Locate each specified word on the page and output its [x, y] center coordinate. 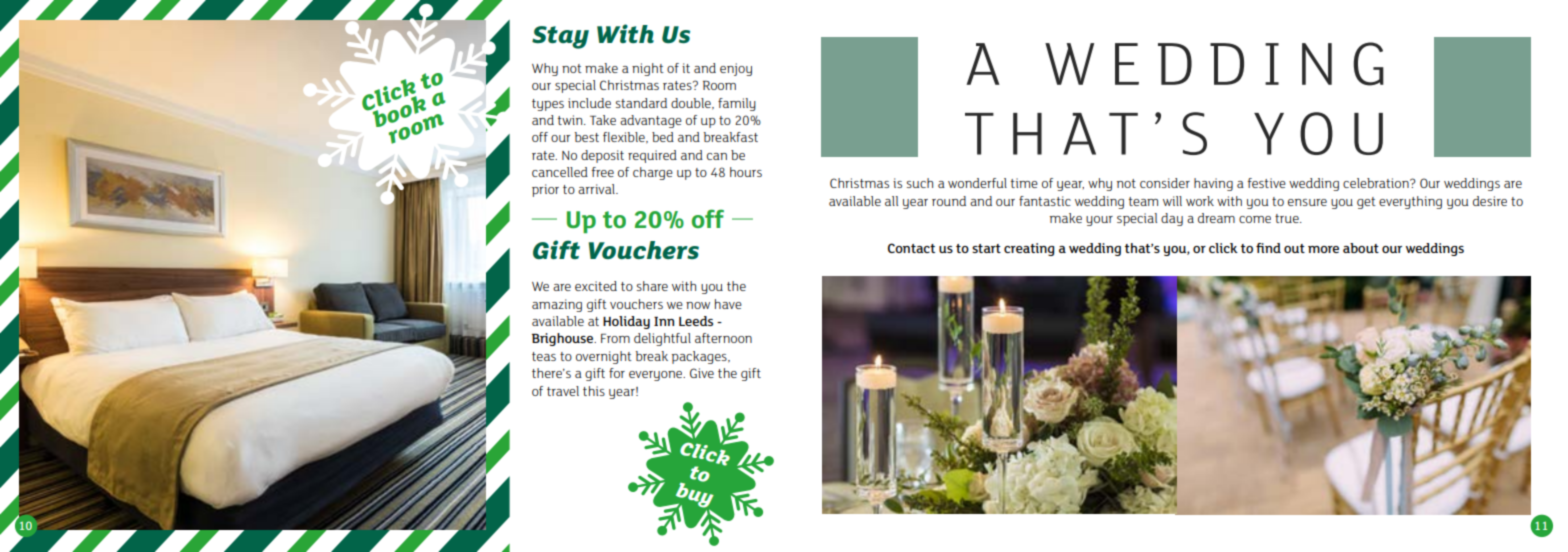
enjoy [736, 69]
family [737, 104]
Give [702, 373]
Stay [560, 37]
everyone [657, 376]
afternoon [723, 338]
